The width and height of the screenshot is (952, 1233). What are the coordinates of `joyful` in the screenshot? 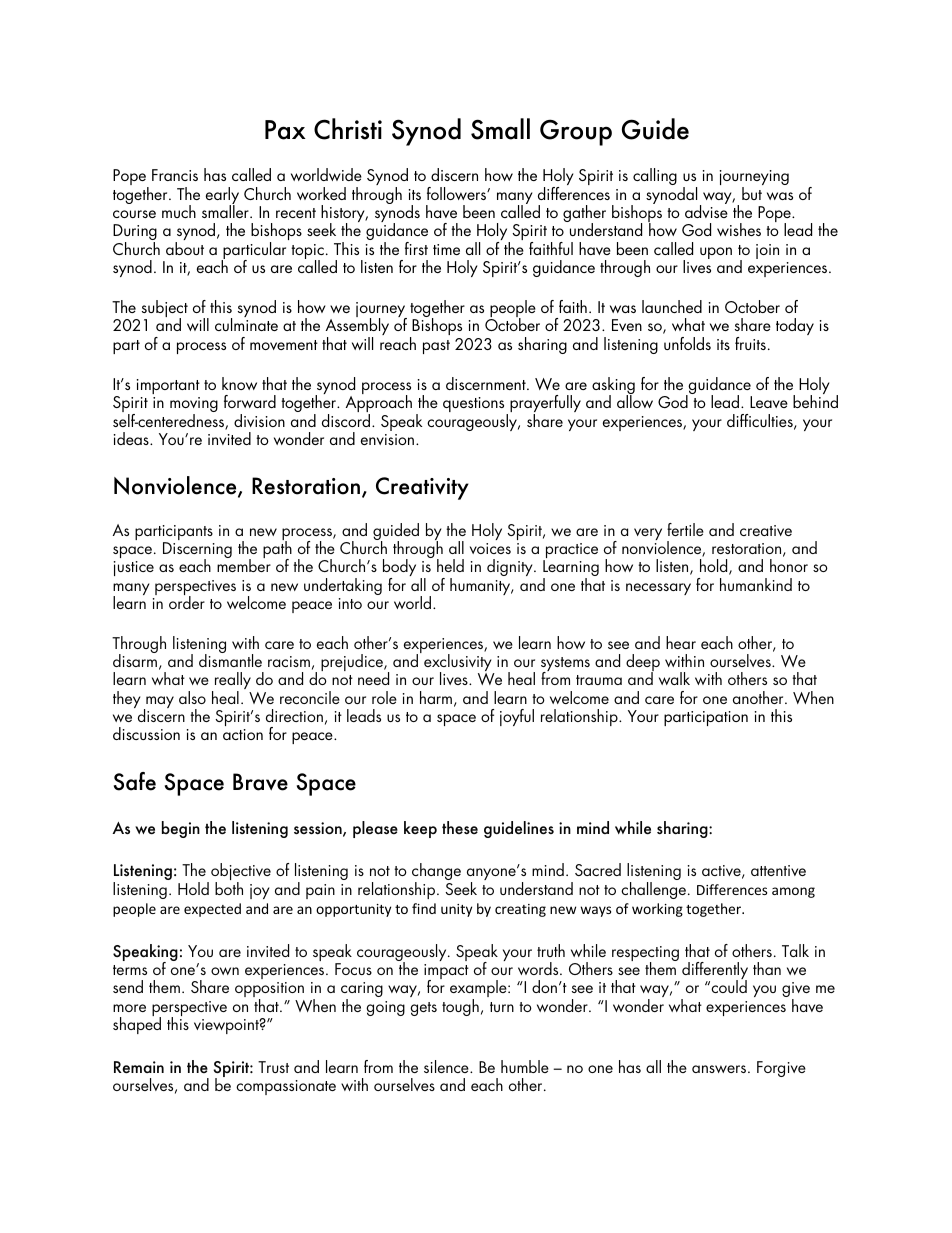 It's located at (517, 717).
